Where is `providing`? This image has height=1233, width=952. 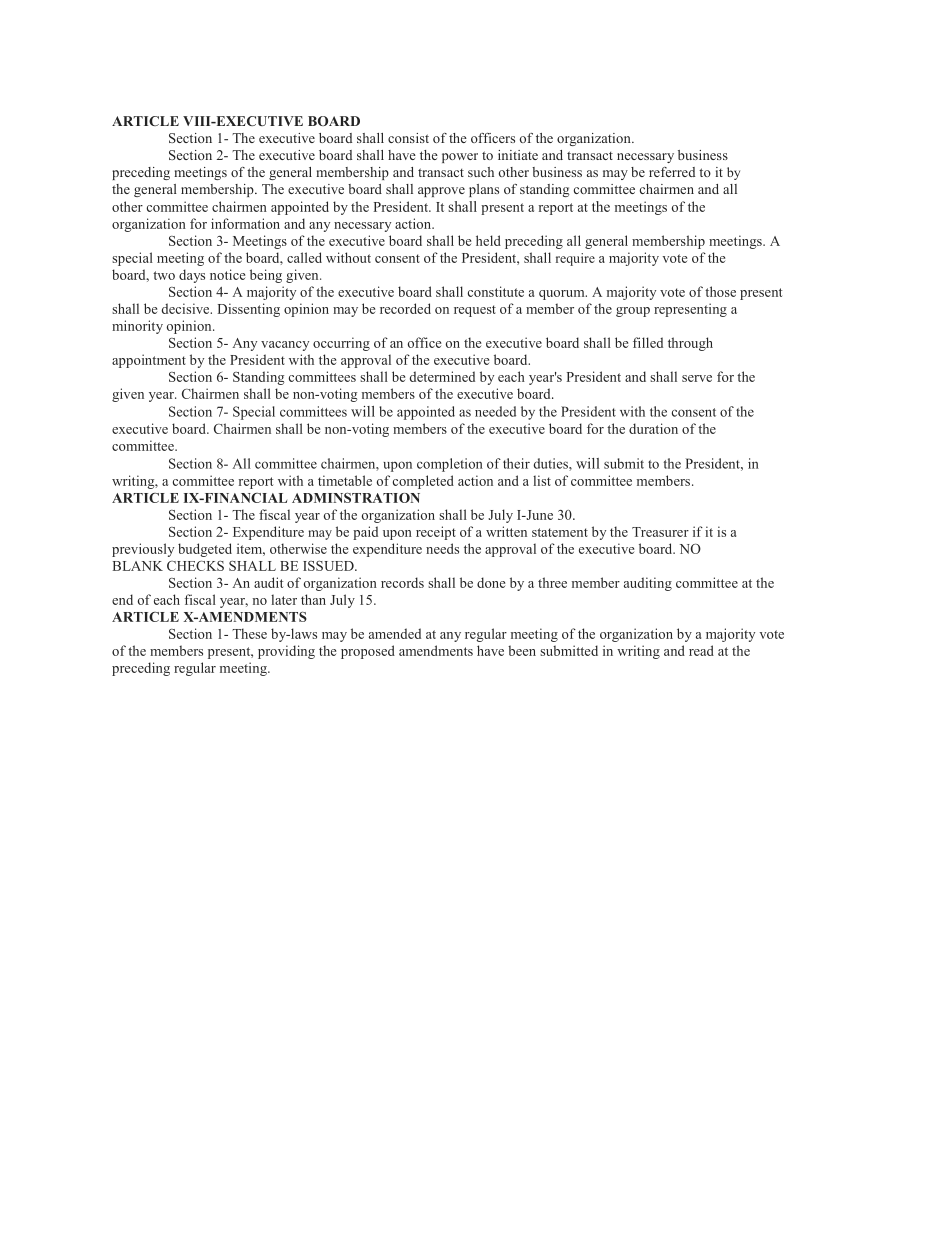 providing is located at coordinates (286, 652).
